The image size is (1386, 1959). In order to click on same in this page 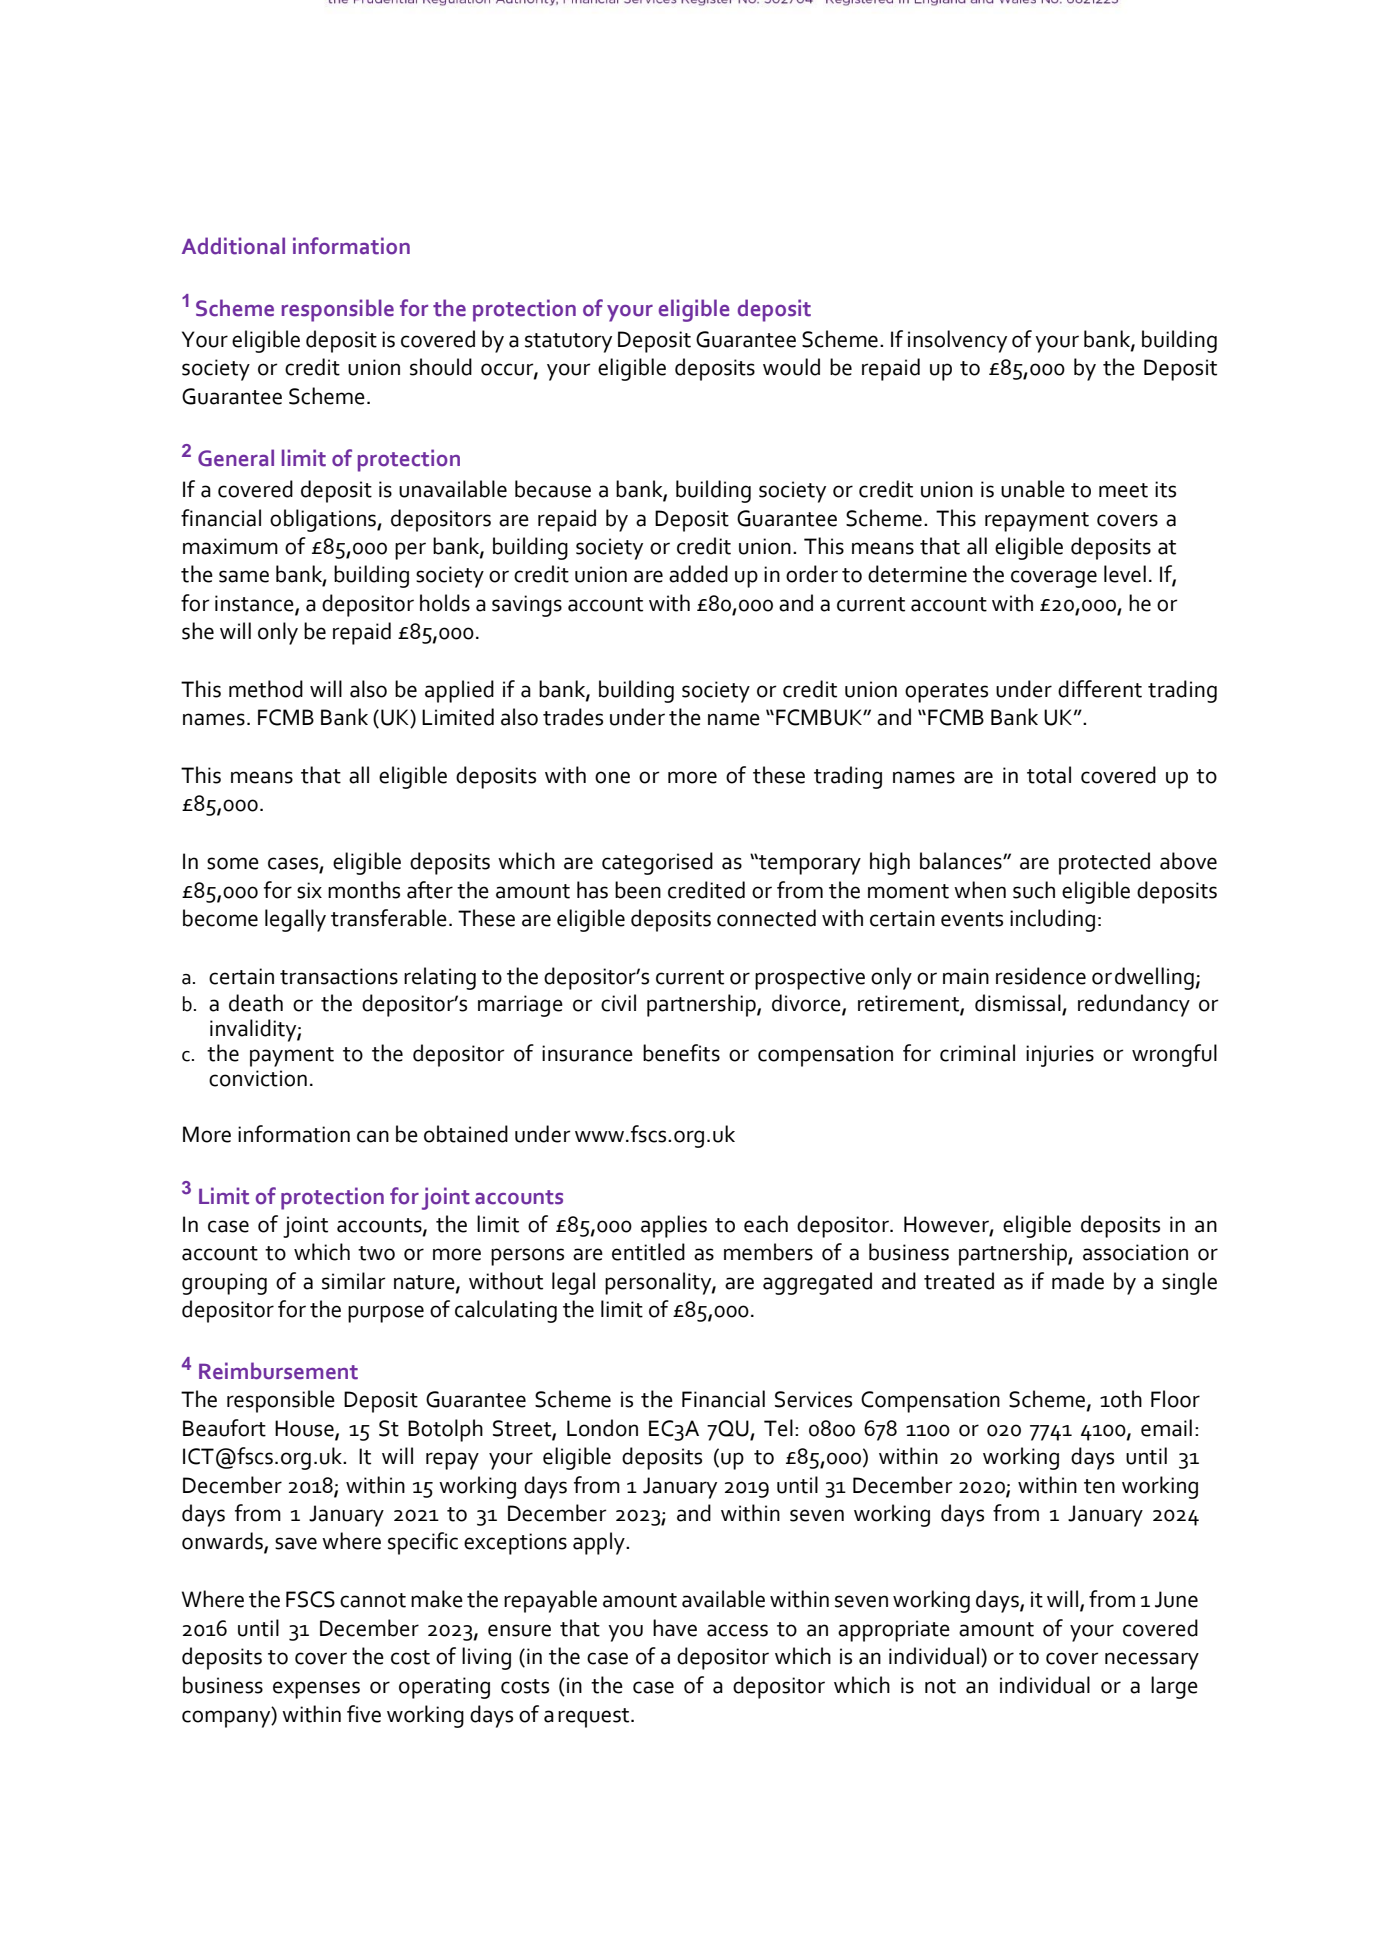, I will do `click(244, 576)`.
